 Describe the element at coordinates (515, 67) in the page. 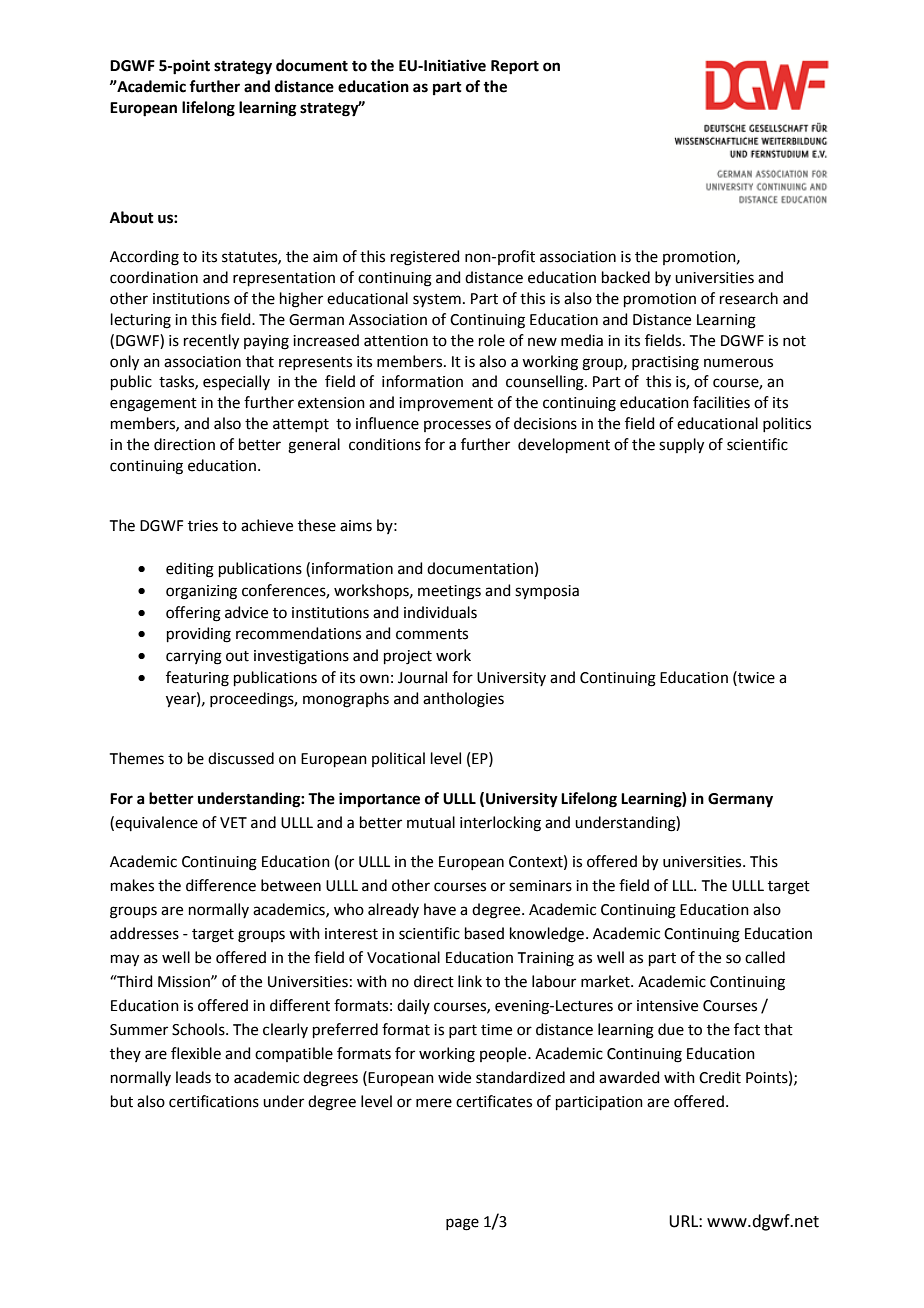

I see `Report` at that location.
